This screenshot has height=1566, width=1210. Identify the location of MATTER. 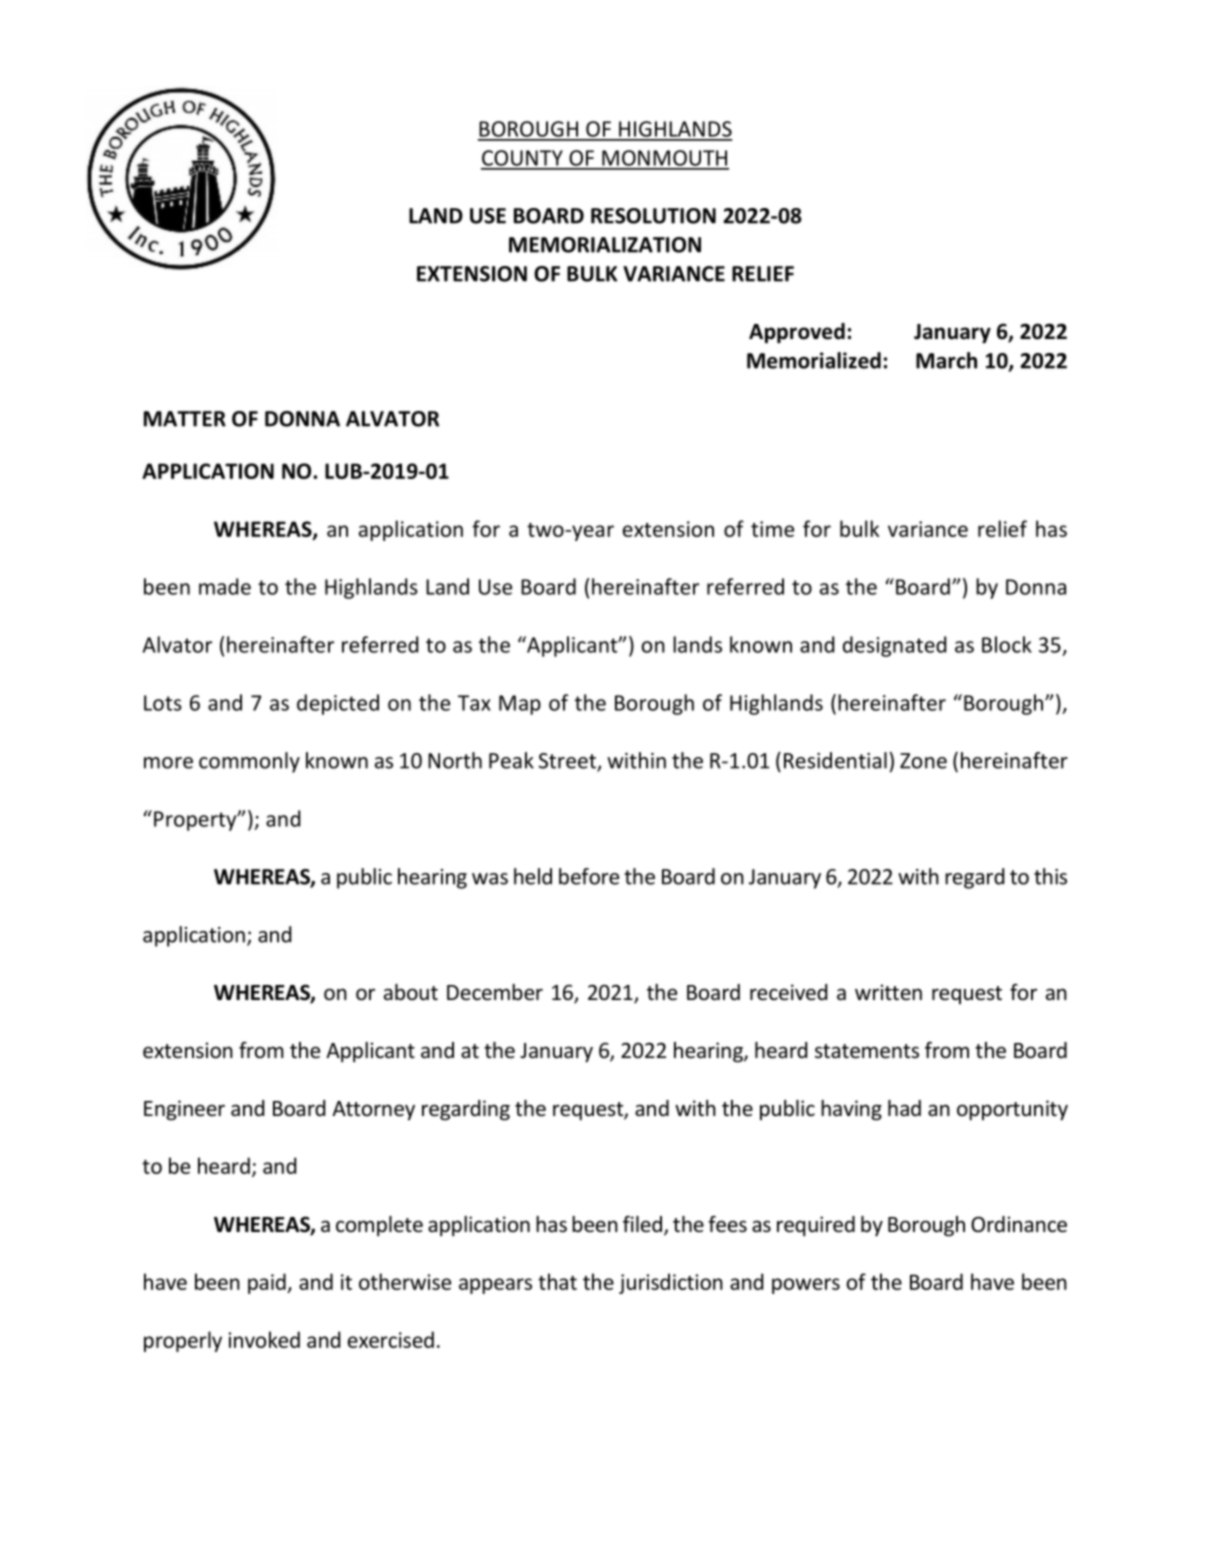
(185, 419).
